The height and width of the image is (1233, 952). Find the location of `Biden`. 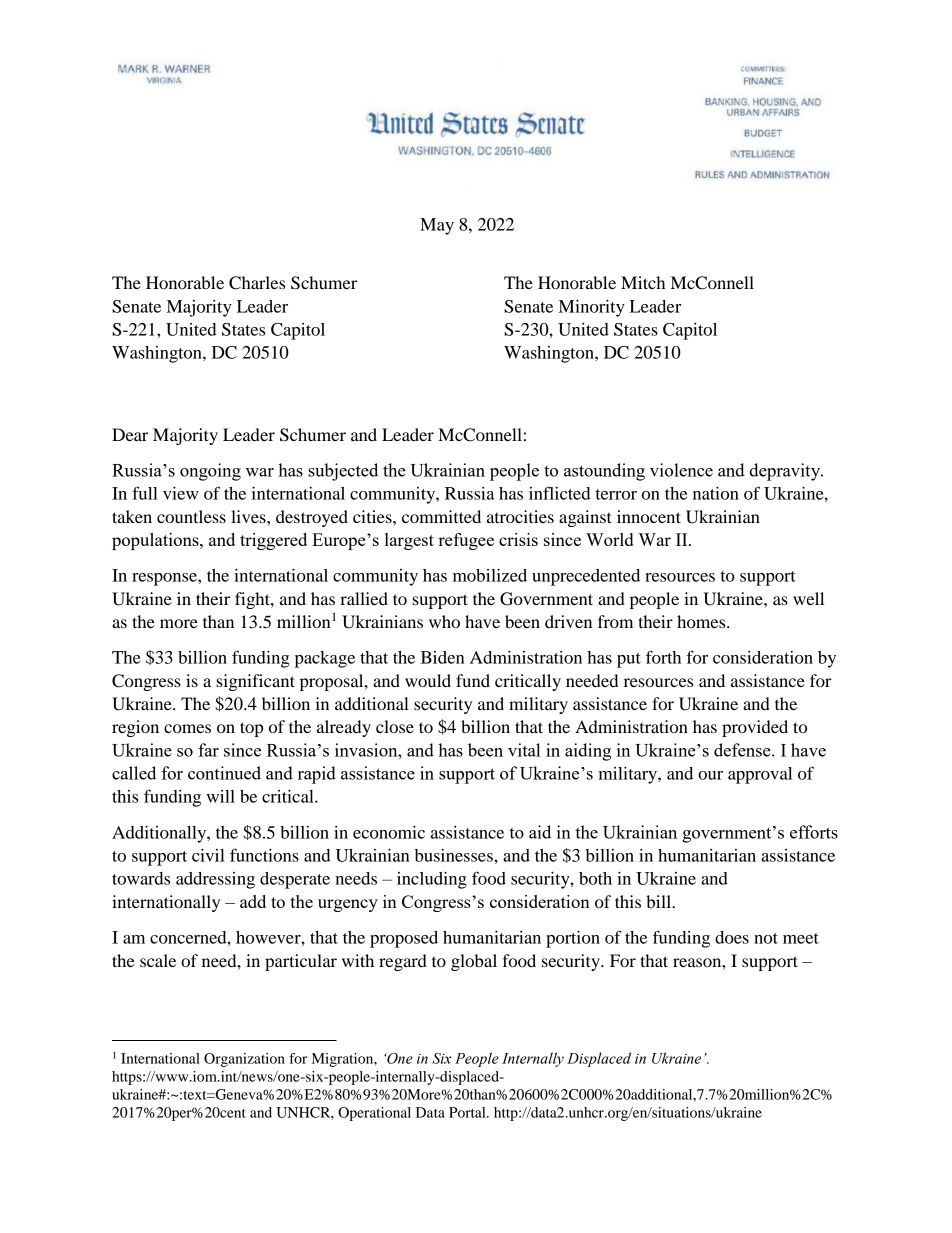

Biden is located at coordinates (443, 657).
